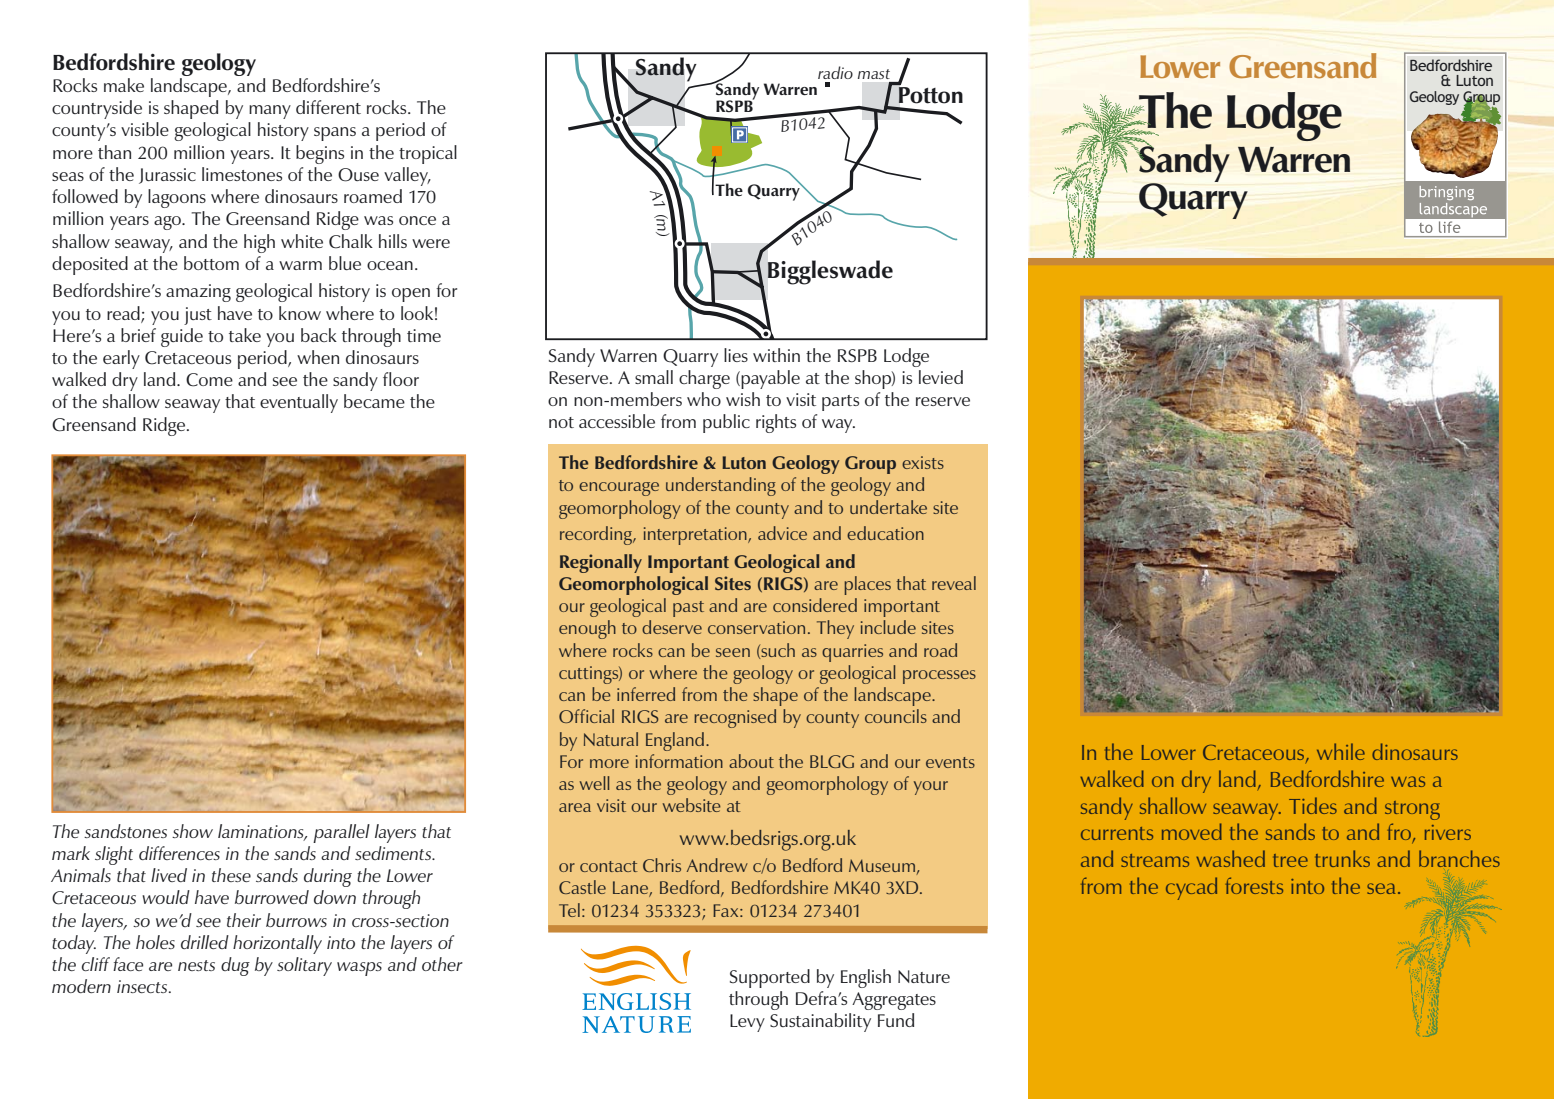 This screenshot has height=1099, width=1554. What do you see at coordinates (735, 718) in the screenshot?
I see `recognised` at bounding box center [735, 718].
